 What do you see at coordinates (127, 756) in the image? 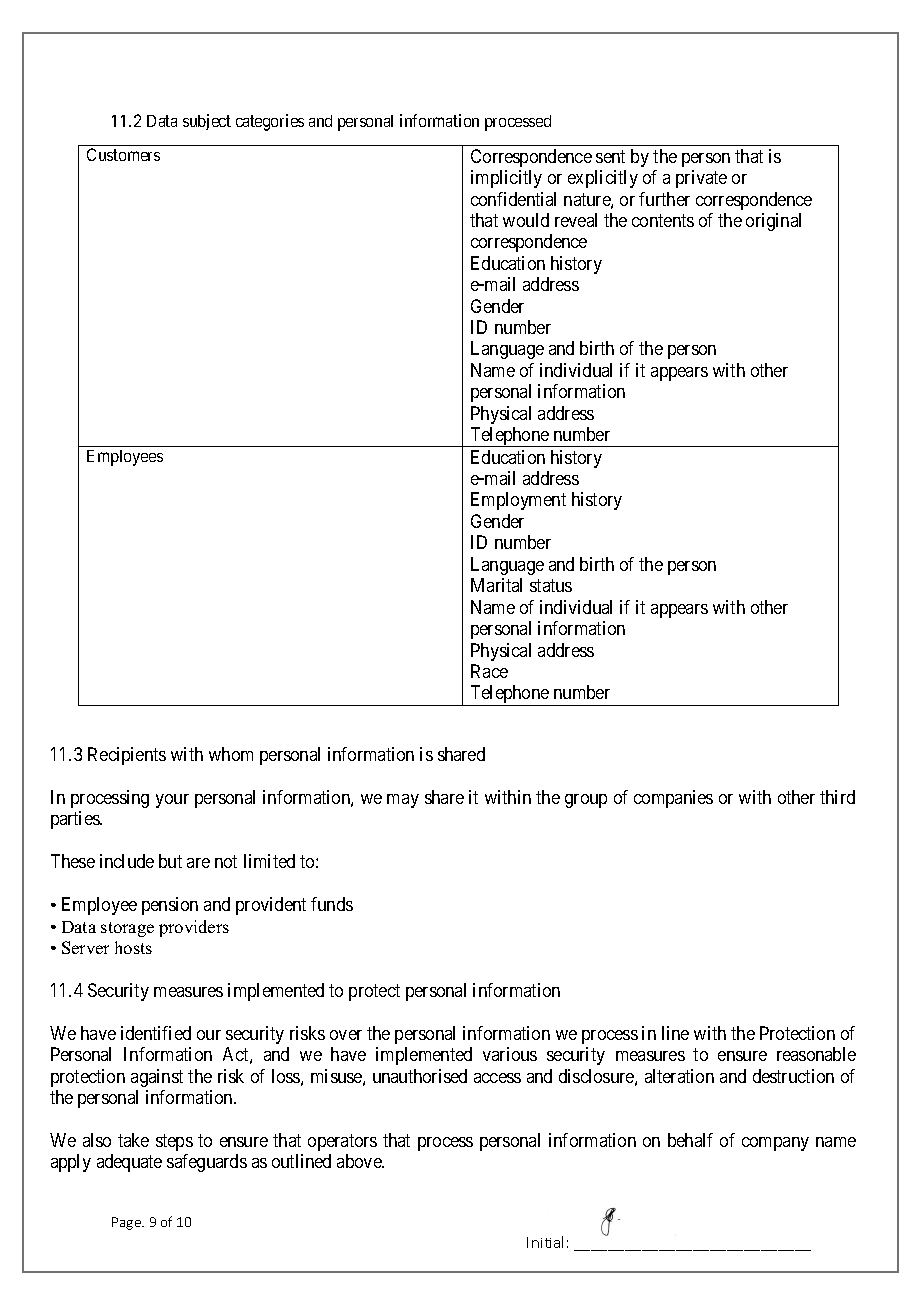
I see `Recipients` at bounding box center [127, 756].
